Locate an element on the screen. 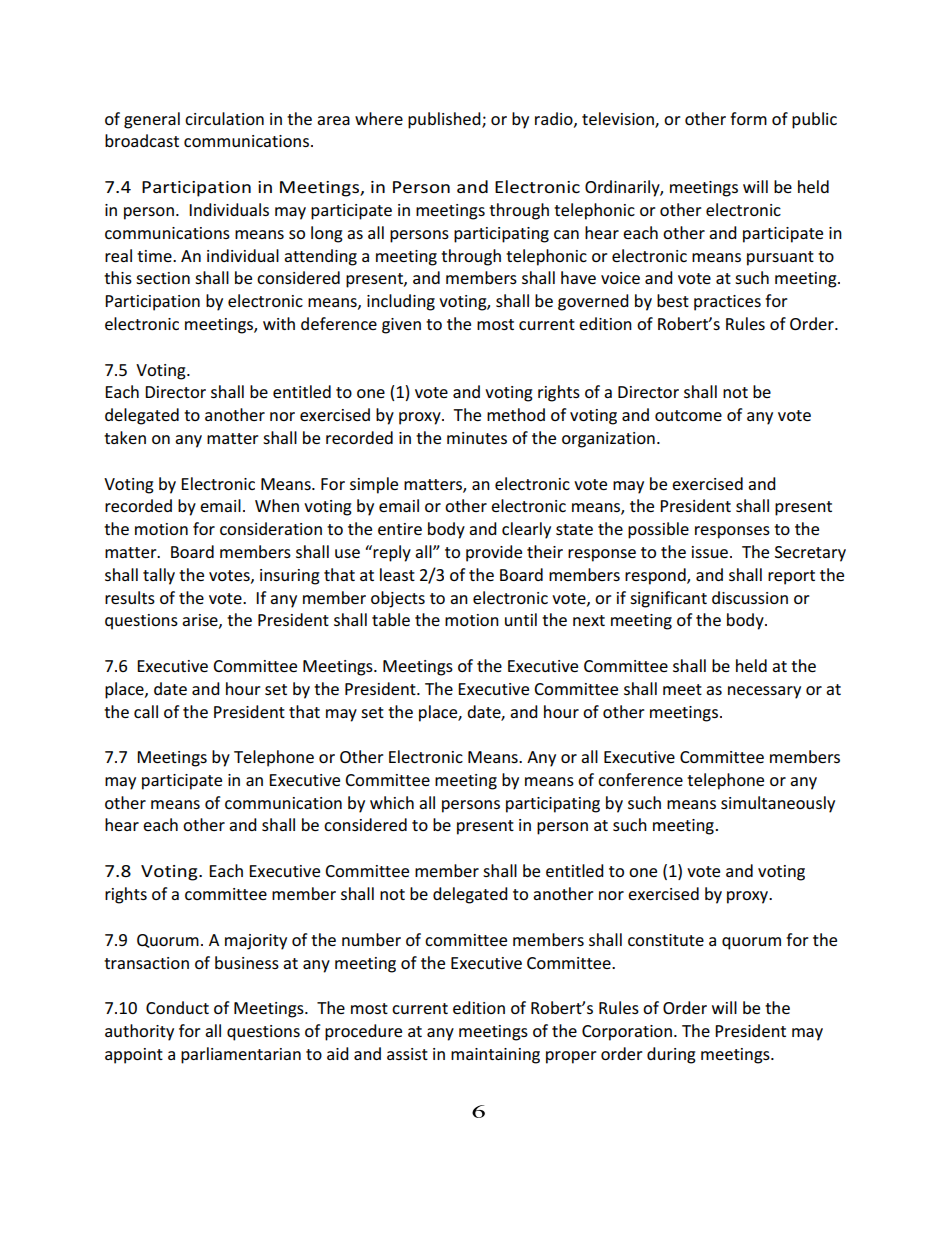 The image size is (952, 1233). form is located at coordinates (748, 118).
